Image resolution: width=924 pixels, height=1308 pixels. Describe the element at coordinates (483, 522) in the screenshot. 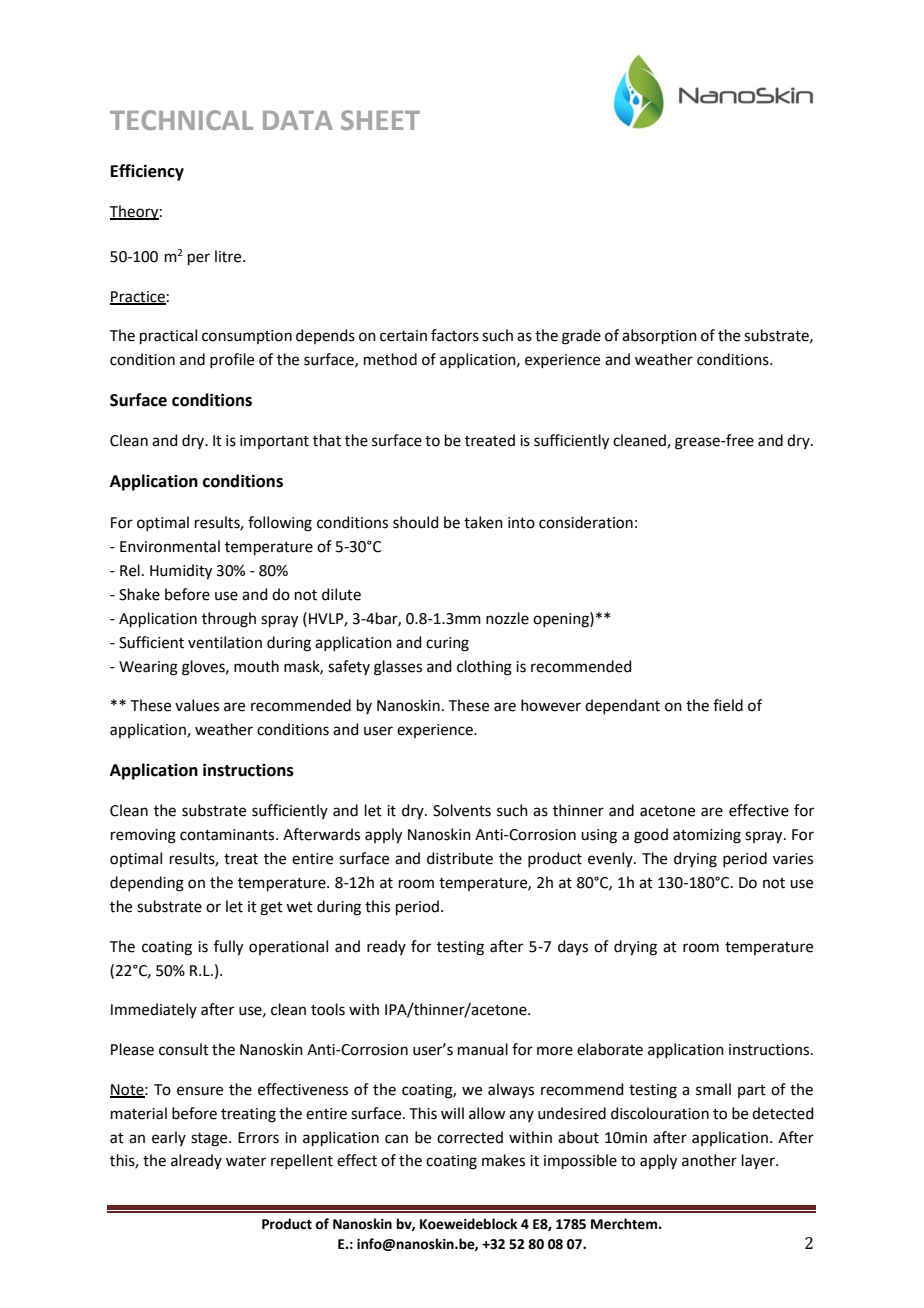

I see `taken` at that location.
